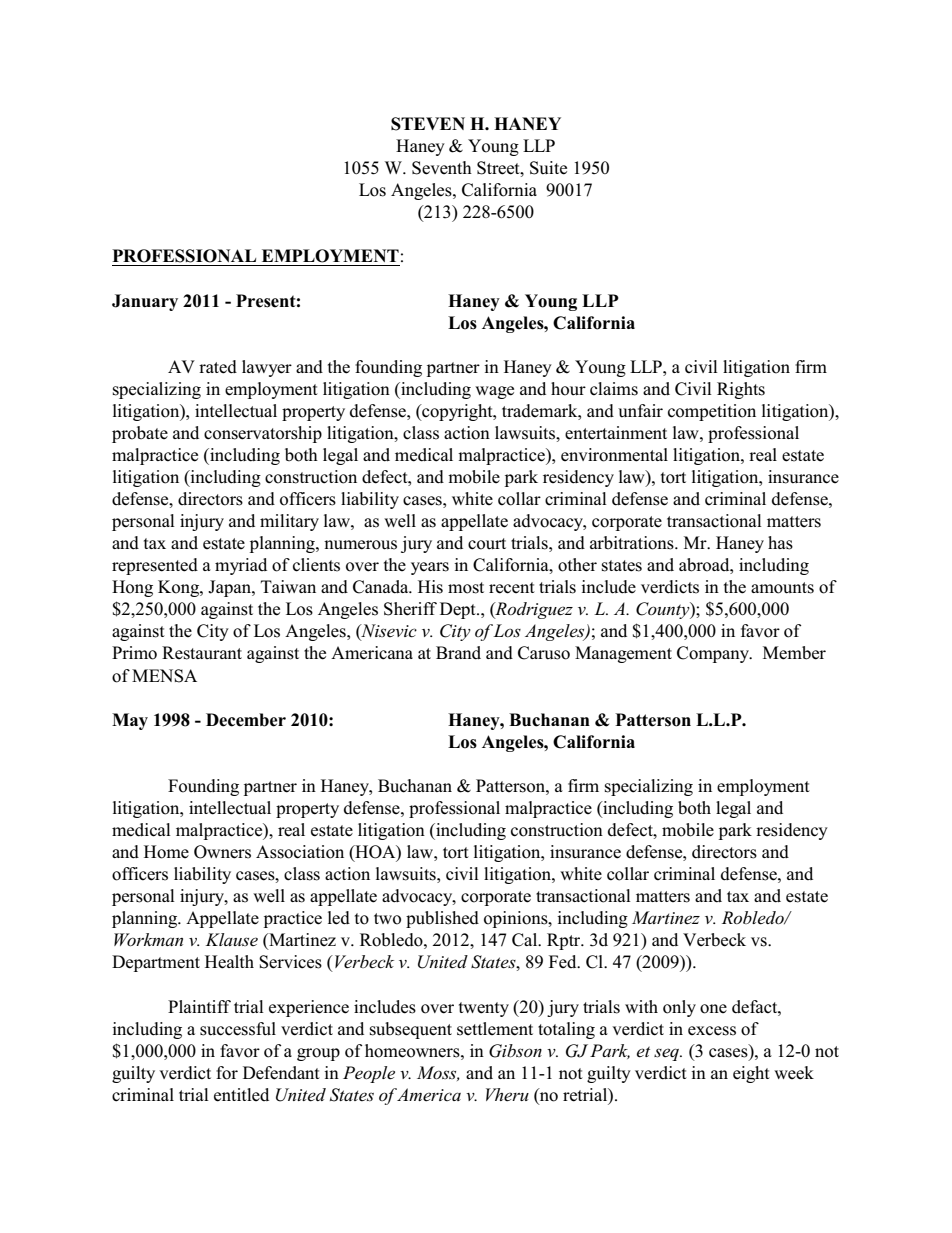 This screenshot has height=1233, width=952. I want to click on probate, so click(140, 434).
